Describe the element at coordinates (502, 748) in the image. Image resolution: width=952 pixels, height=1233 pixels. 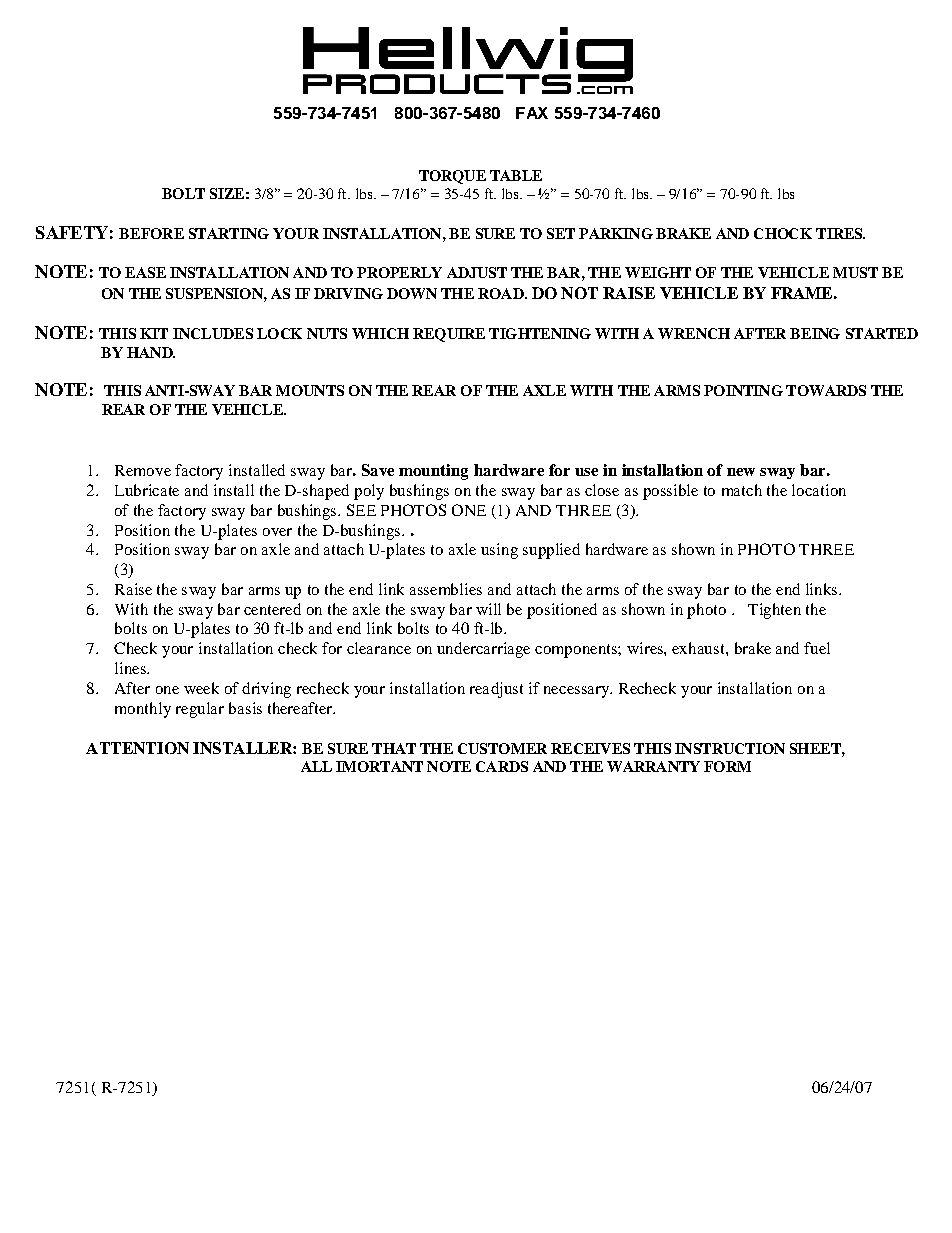
I see `CUSTOMER` at that location.
